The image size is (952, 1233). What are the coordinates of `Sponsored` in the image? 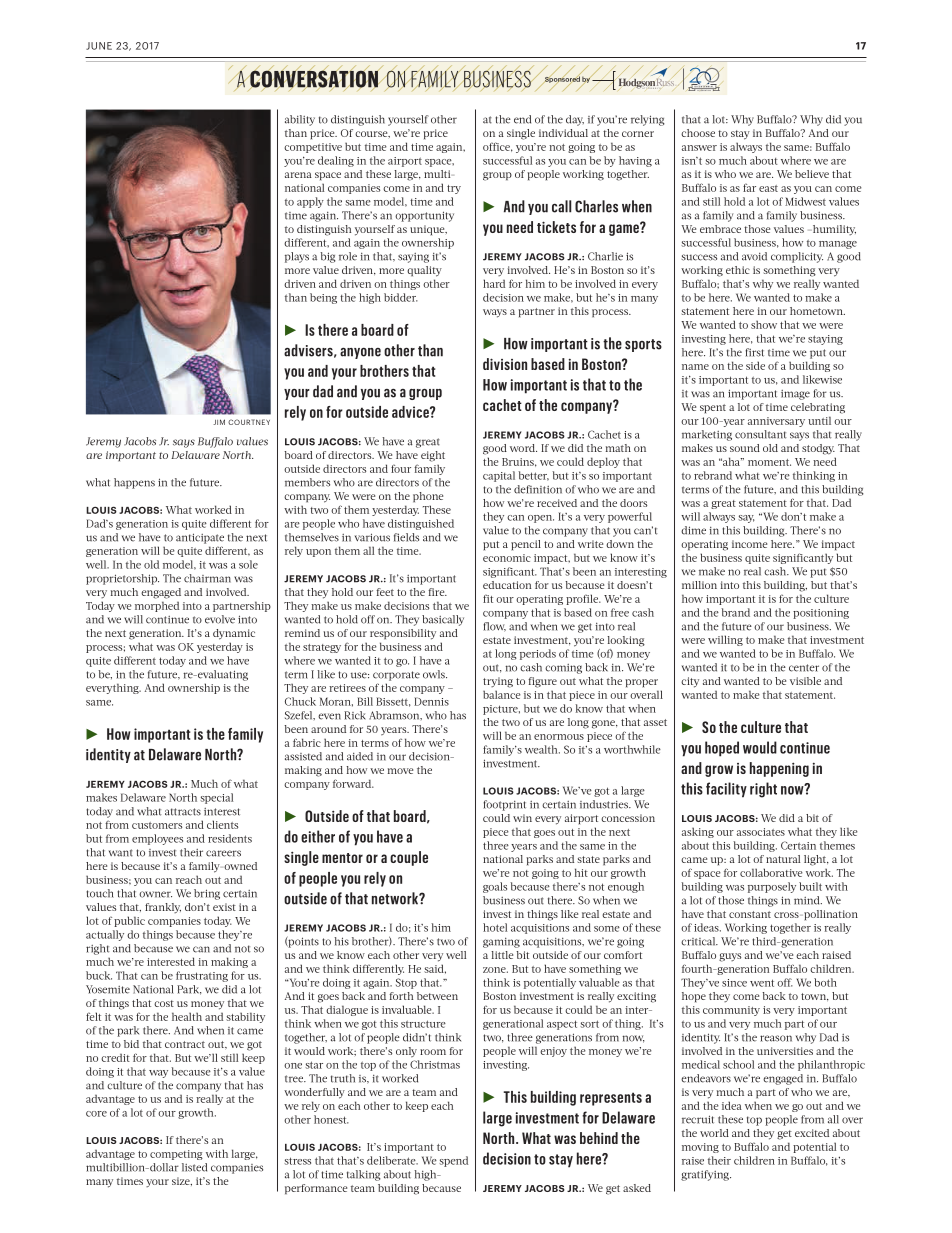 It's located at (562, 79).
